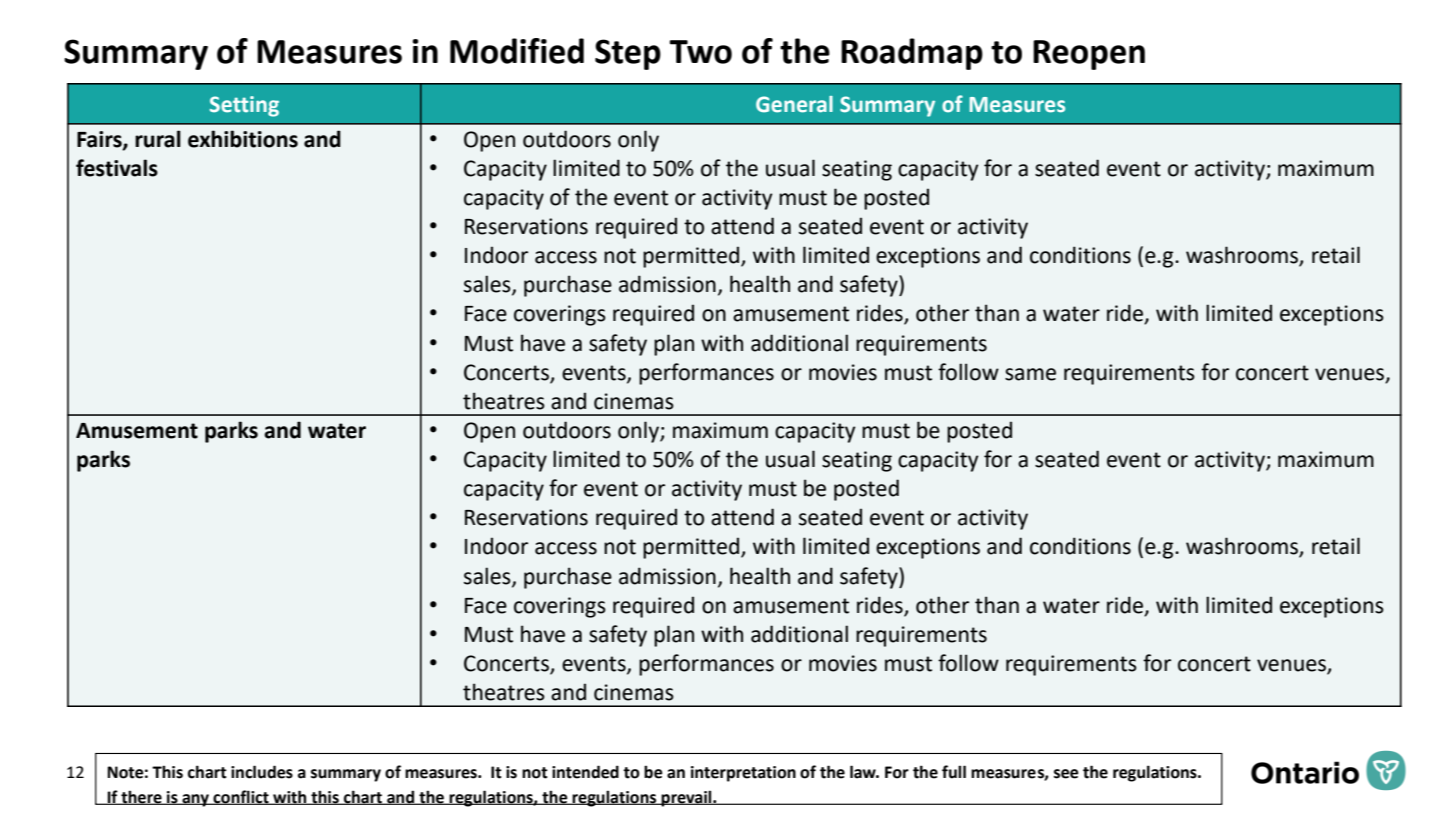 The height and width of the screenshot is (819, 1456). Describe the element at coordinates (262, 772) in the screenshot. I see `includes` at that location.
